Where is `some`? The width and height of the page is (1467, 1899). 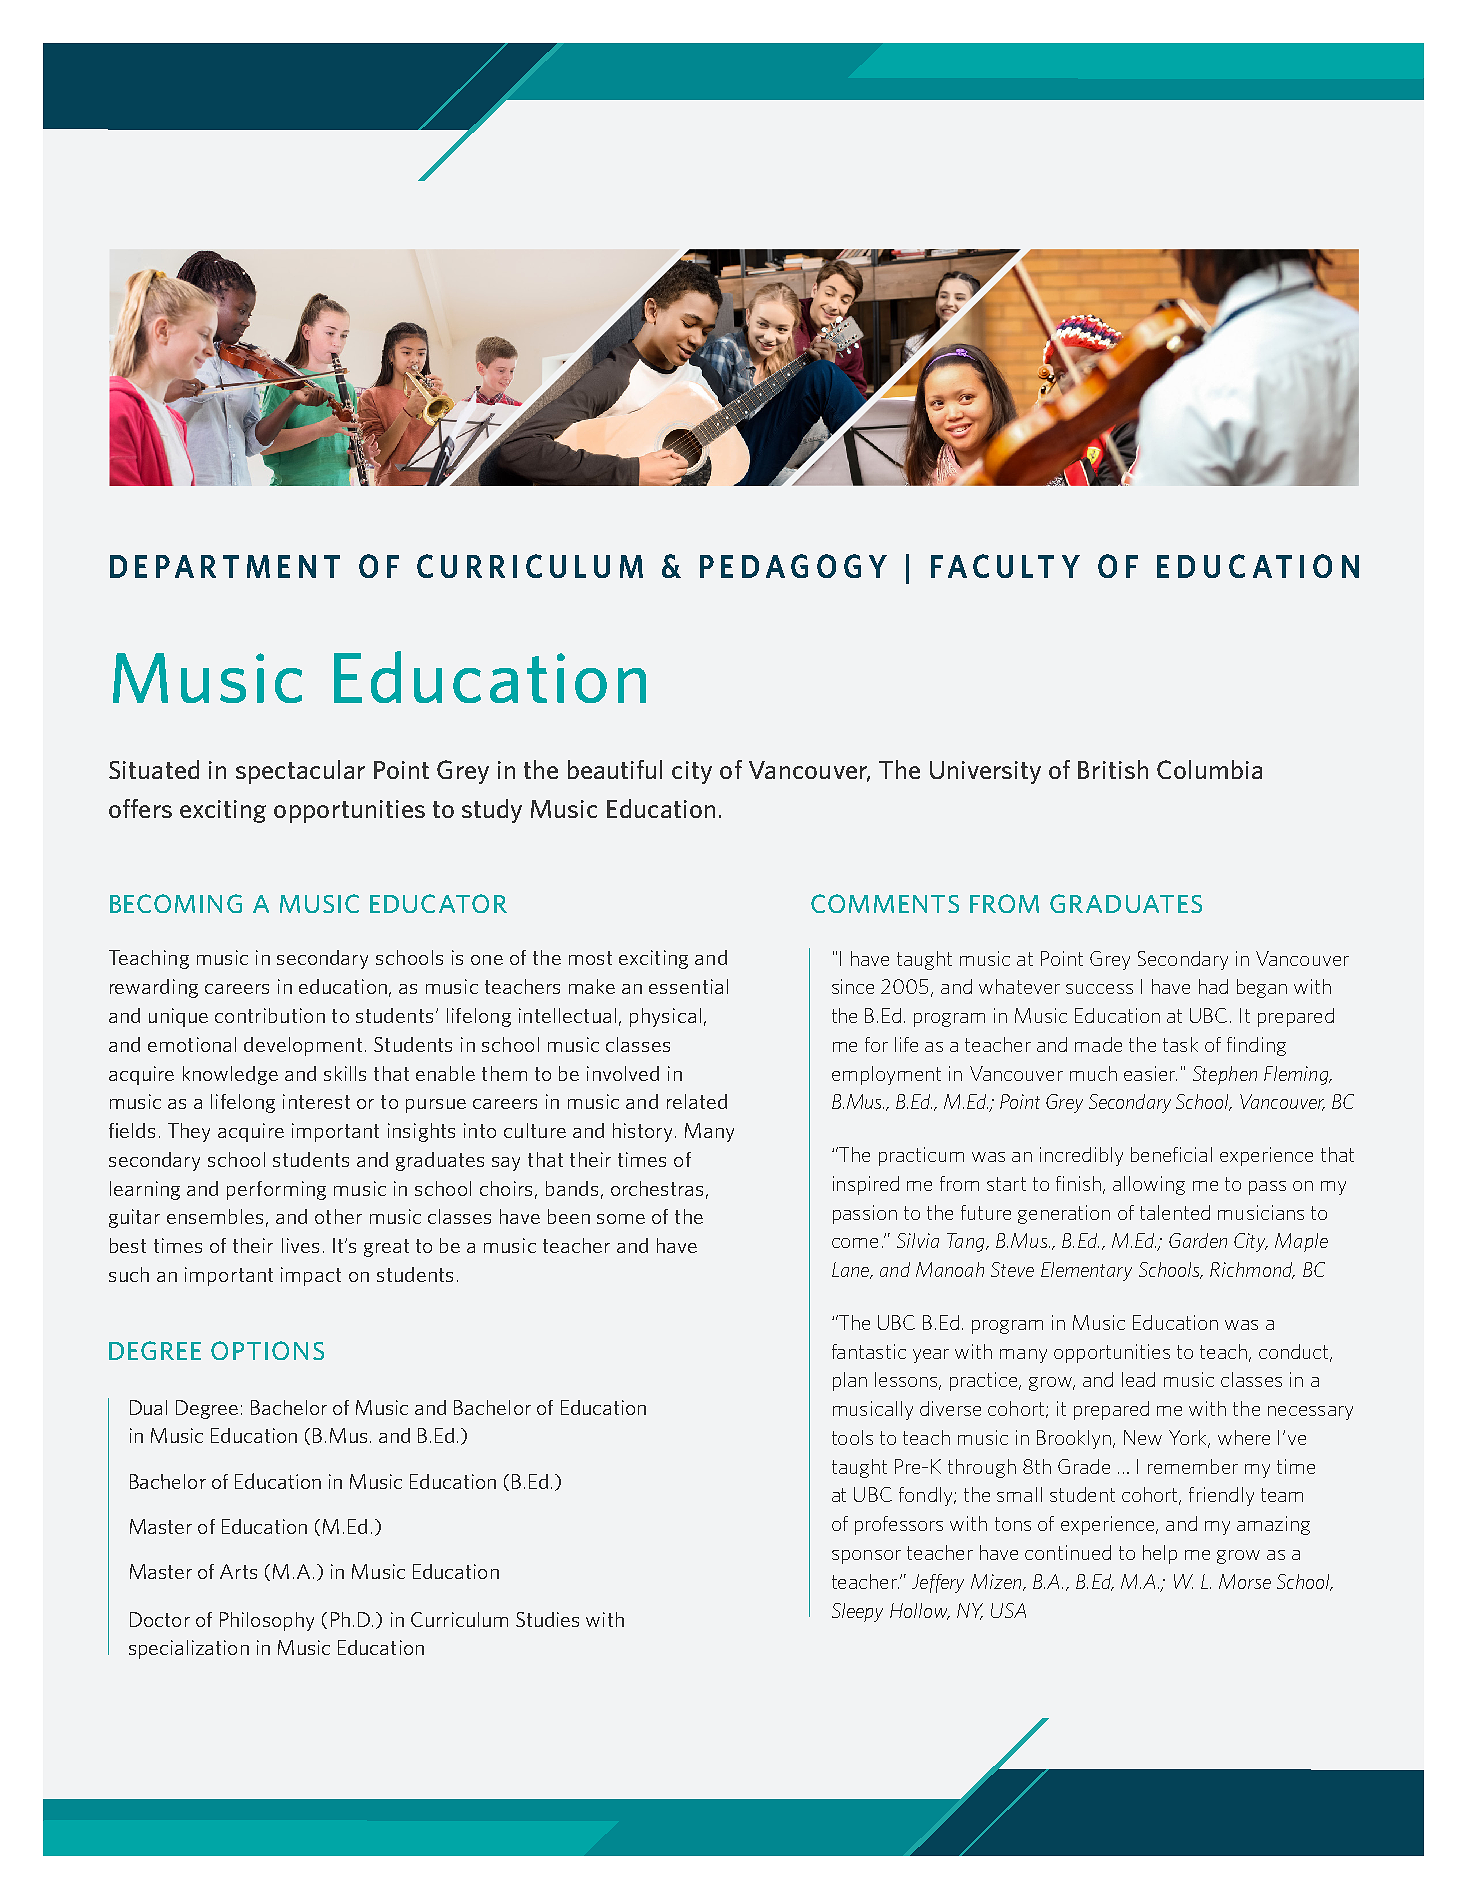 some is located at coordinates (621, 1219).
